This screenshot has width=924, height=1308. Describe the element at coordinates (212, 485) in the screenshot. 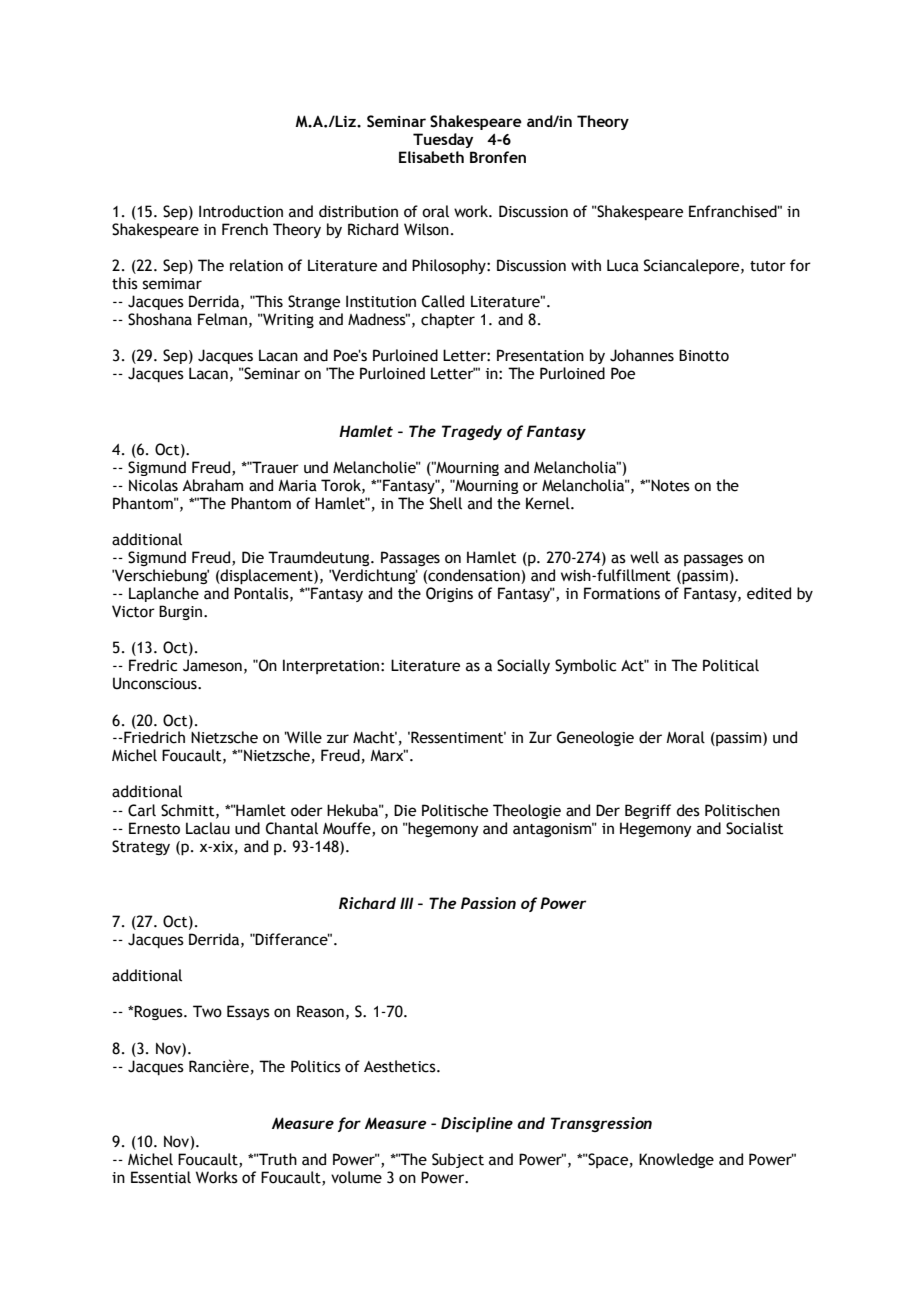

I see `Abraham` at that location.
